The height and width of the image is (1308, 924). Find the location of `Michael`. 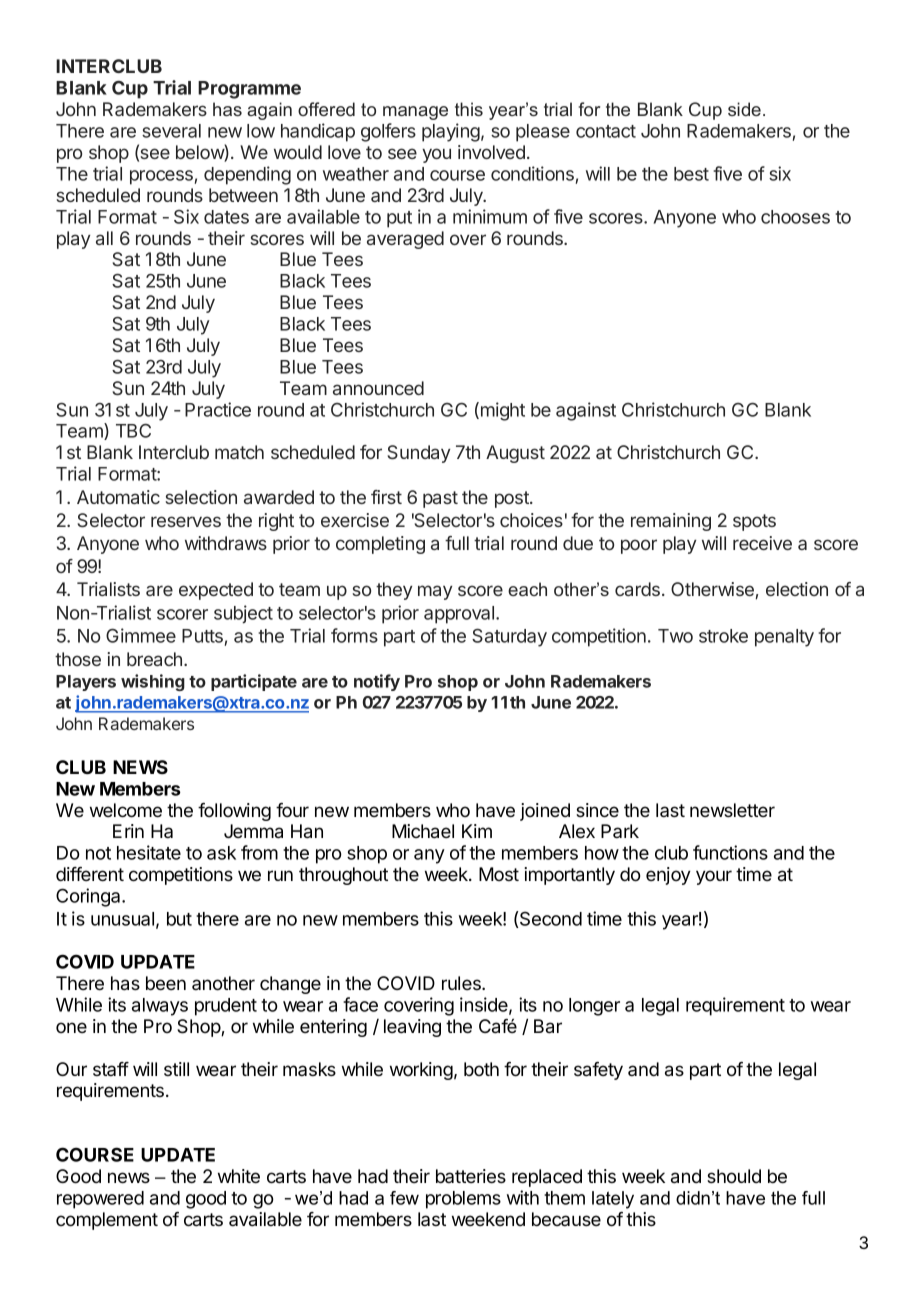

Michael is located at coordinates (423, 831).
